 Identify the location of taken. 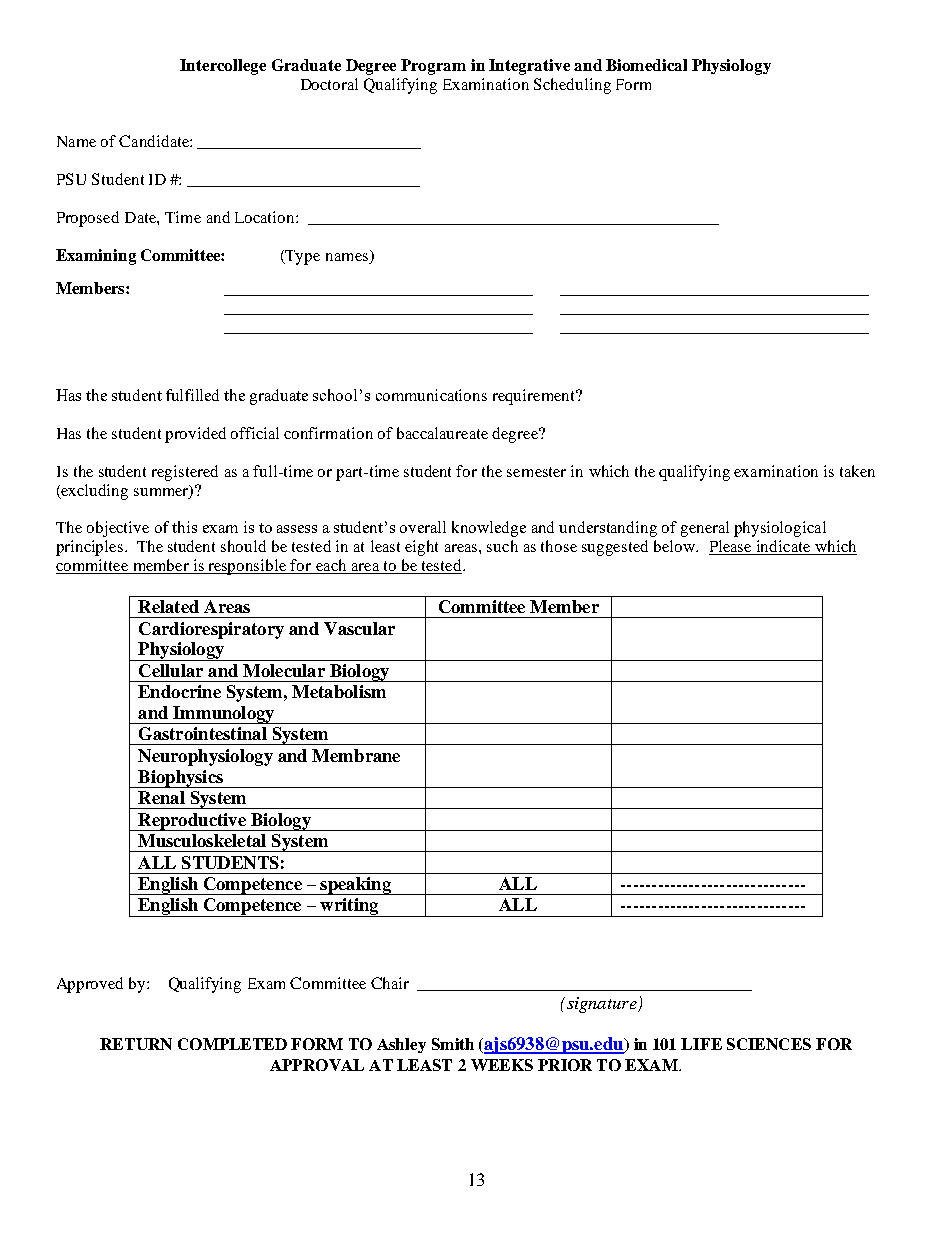
(857, 471).
